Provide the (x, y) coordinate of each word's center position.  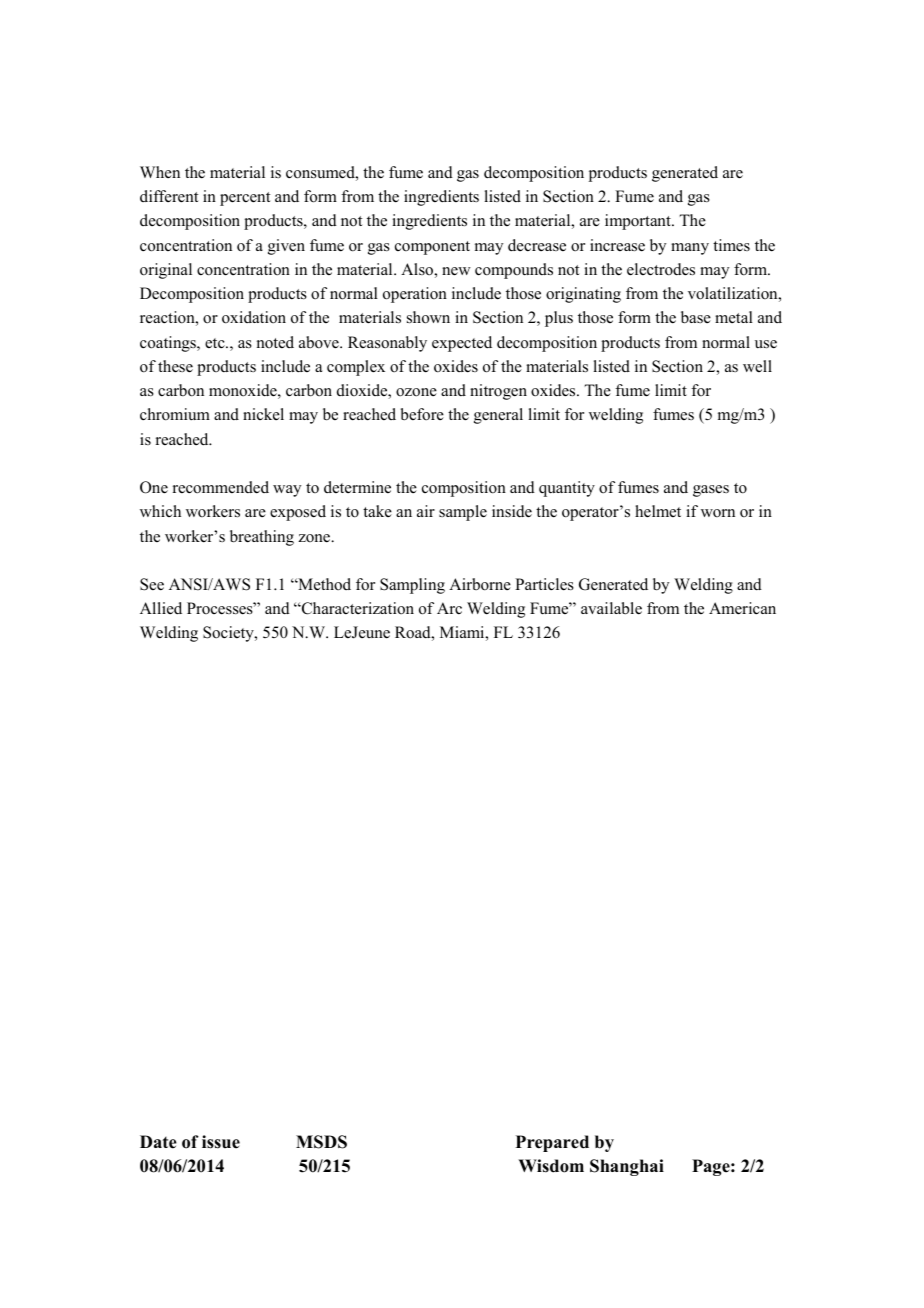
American (742, 608)
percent (245, 199)
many (690, 249)
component (432, 248)
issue (221, 1142)
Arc (449, 608)
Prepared (552, 1143)
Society (229, 634)
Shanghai (627, 1167)
